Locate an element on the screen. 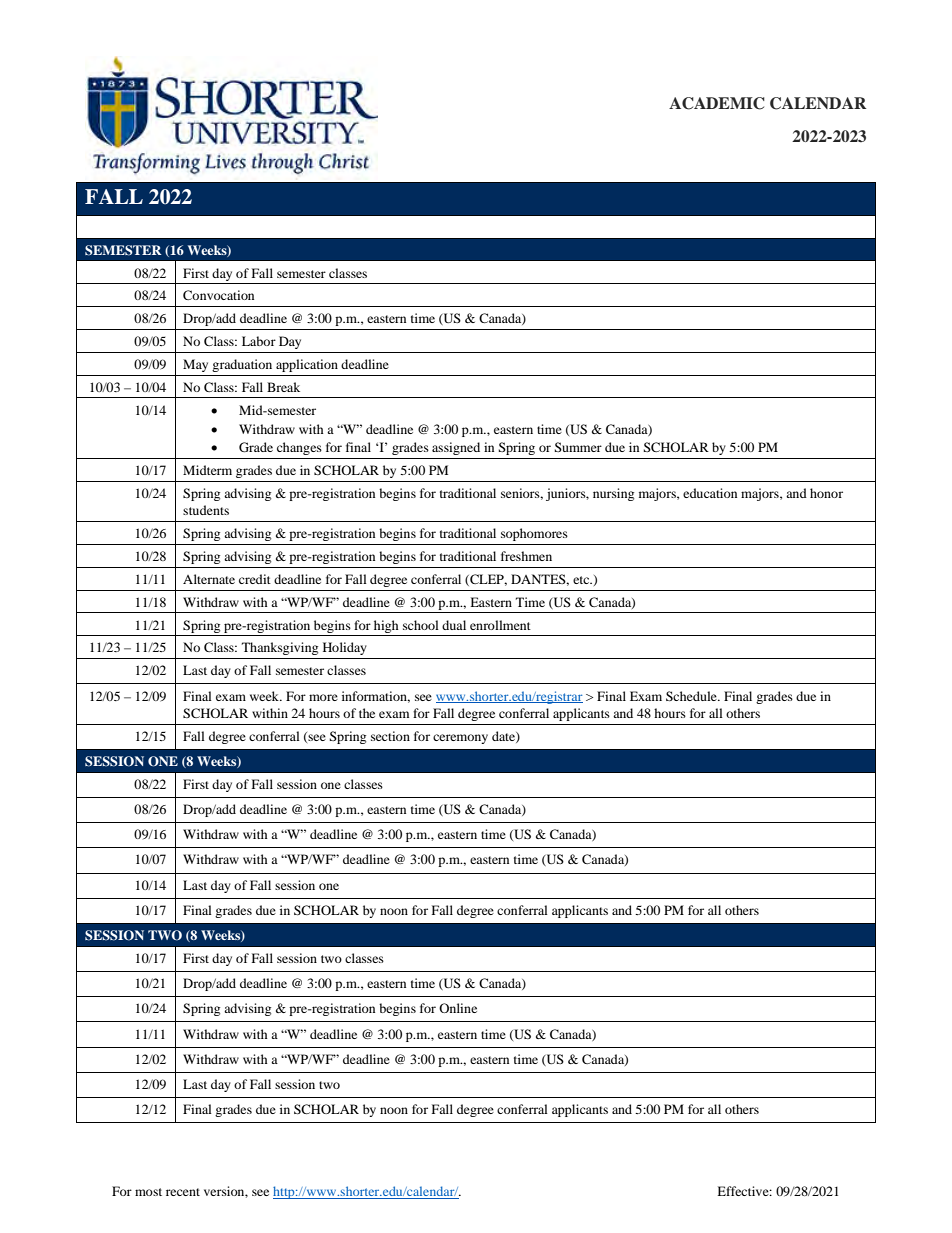 The height and width of the screenshot is (1233, 952). Summer is located at coordinates (578, 447).
